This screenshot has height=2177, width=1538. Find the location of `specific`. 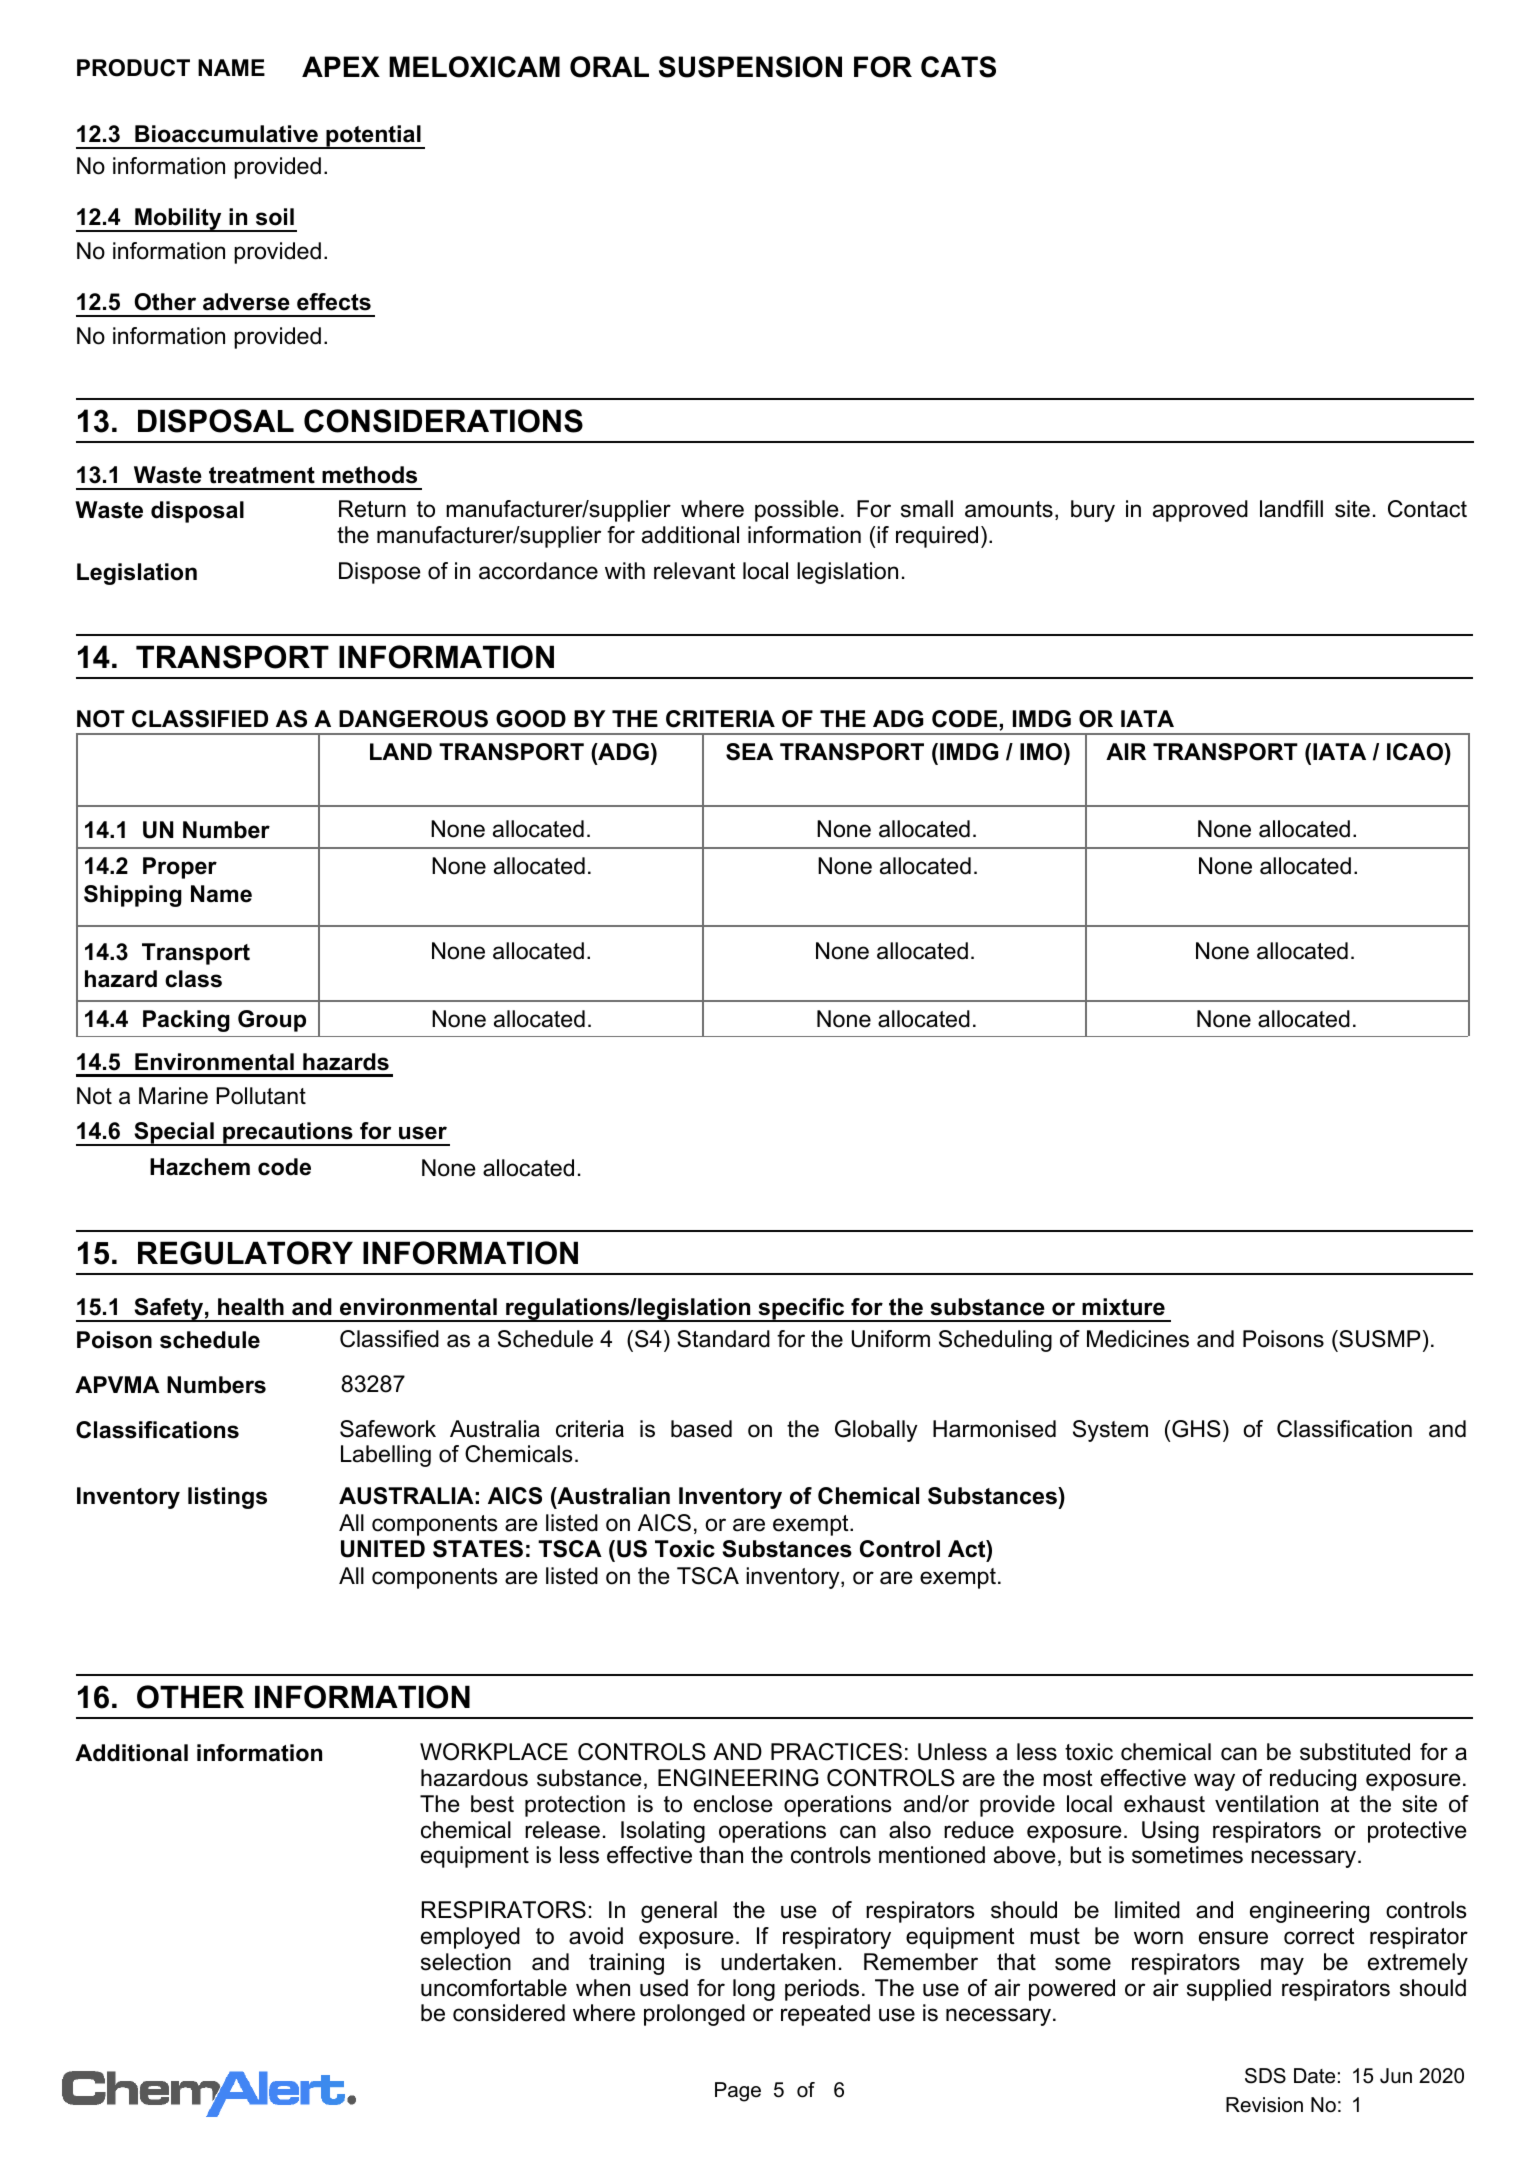

specific is located at coordinates (801, 1310).
